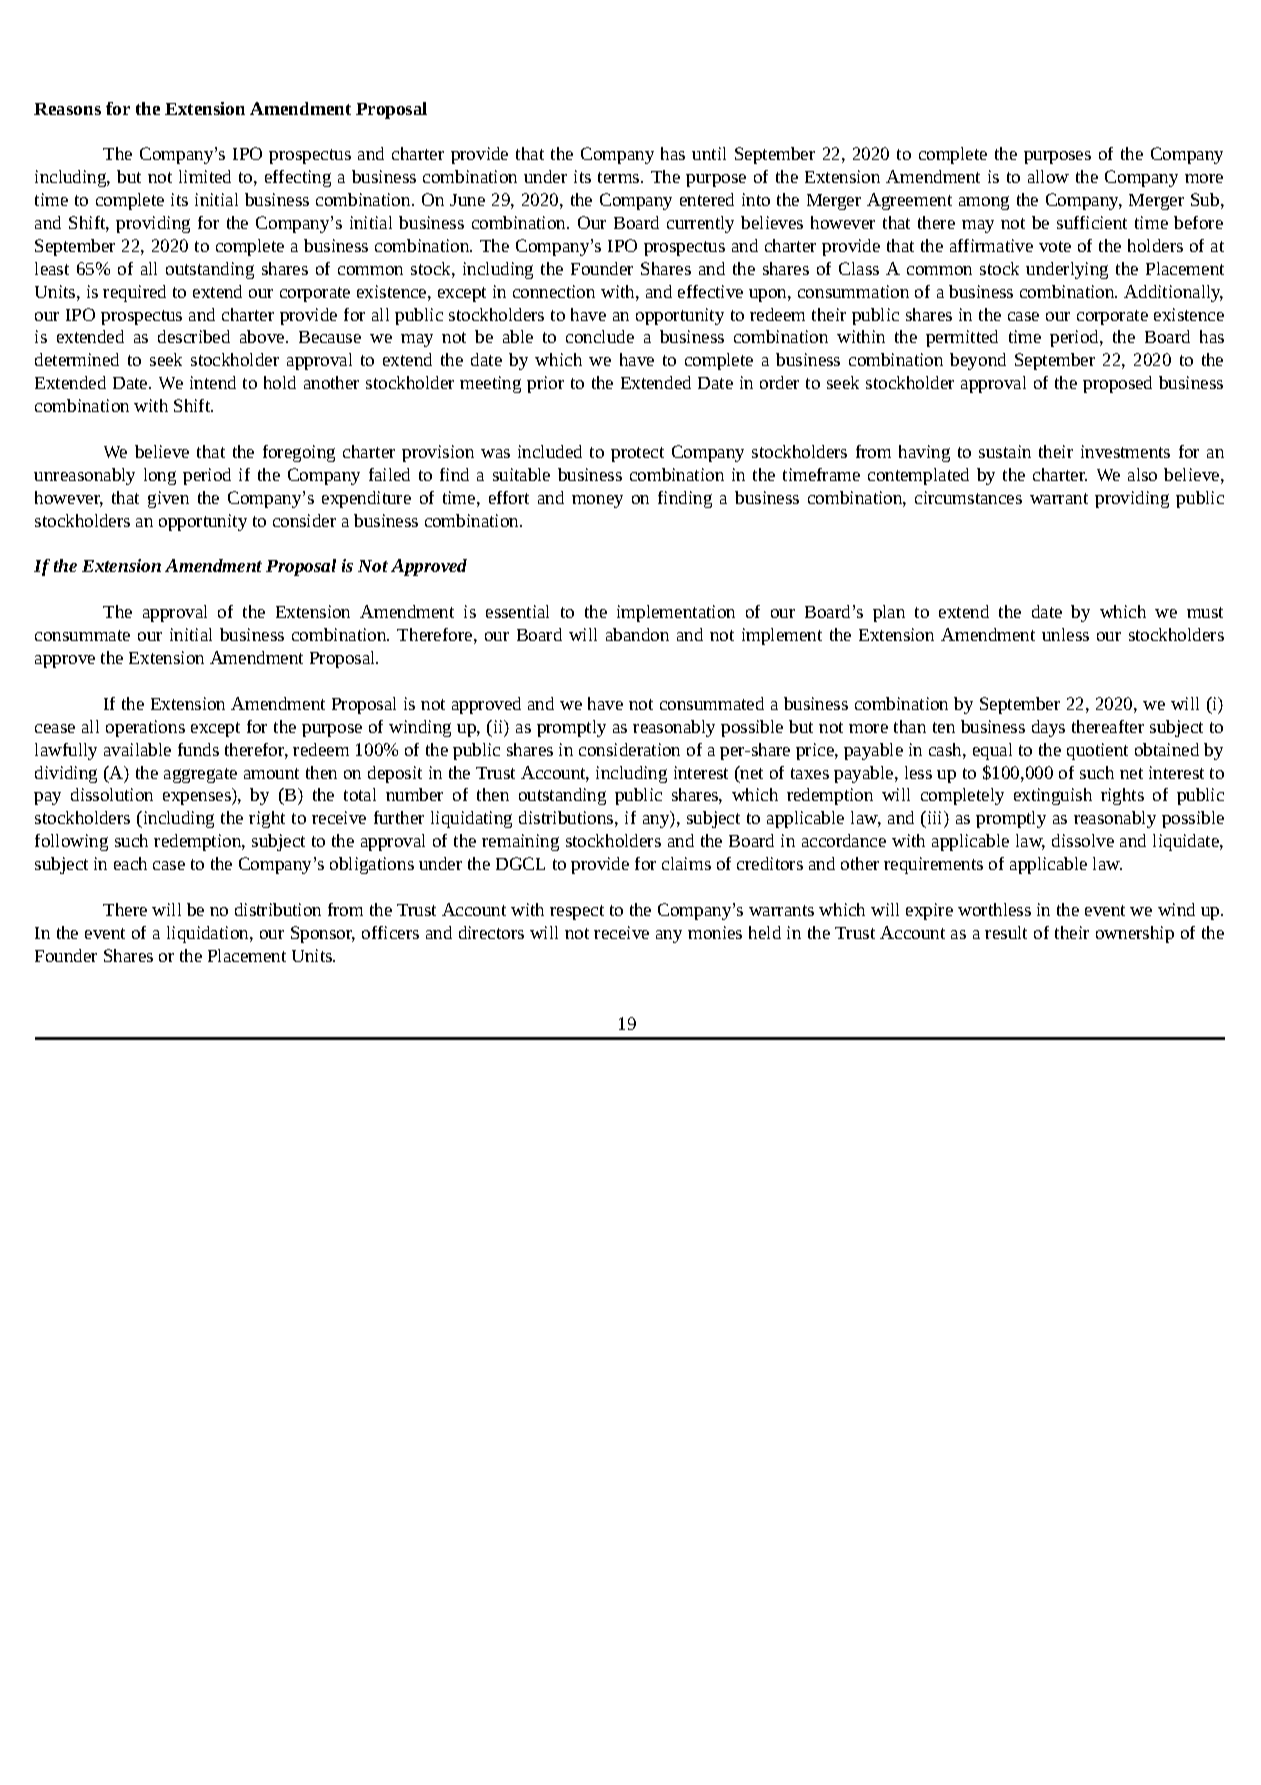 The image size is (1261, 1785). Describe the element at coordinates (168, 499) in the screenshot. I see `given` at that location.
